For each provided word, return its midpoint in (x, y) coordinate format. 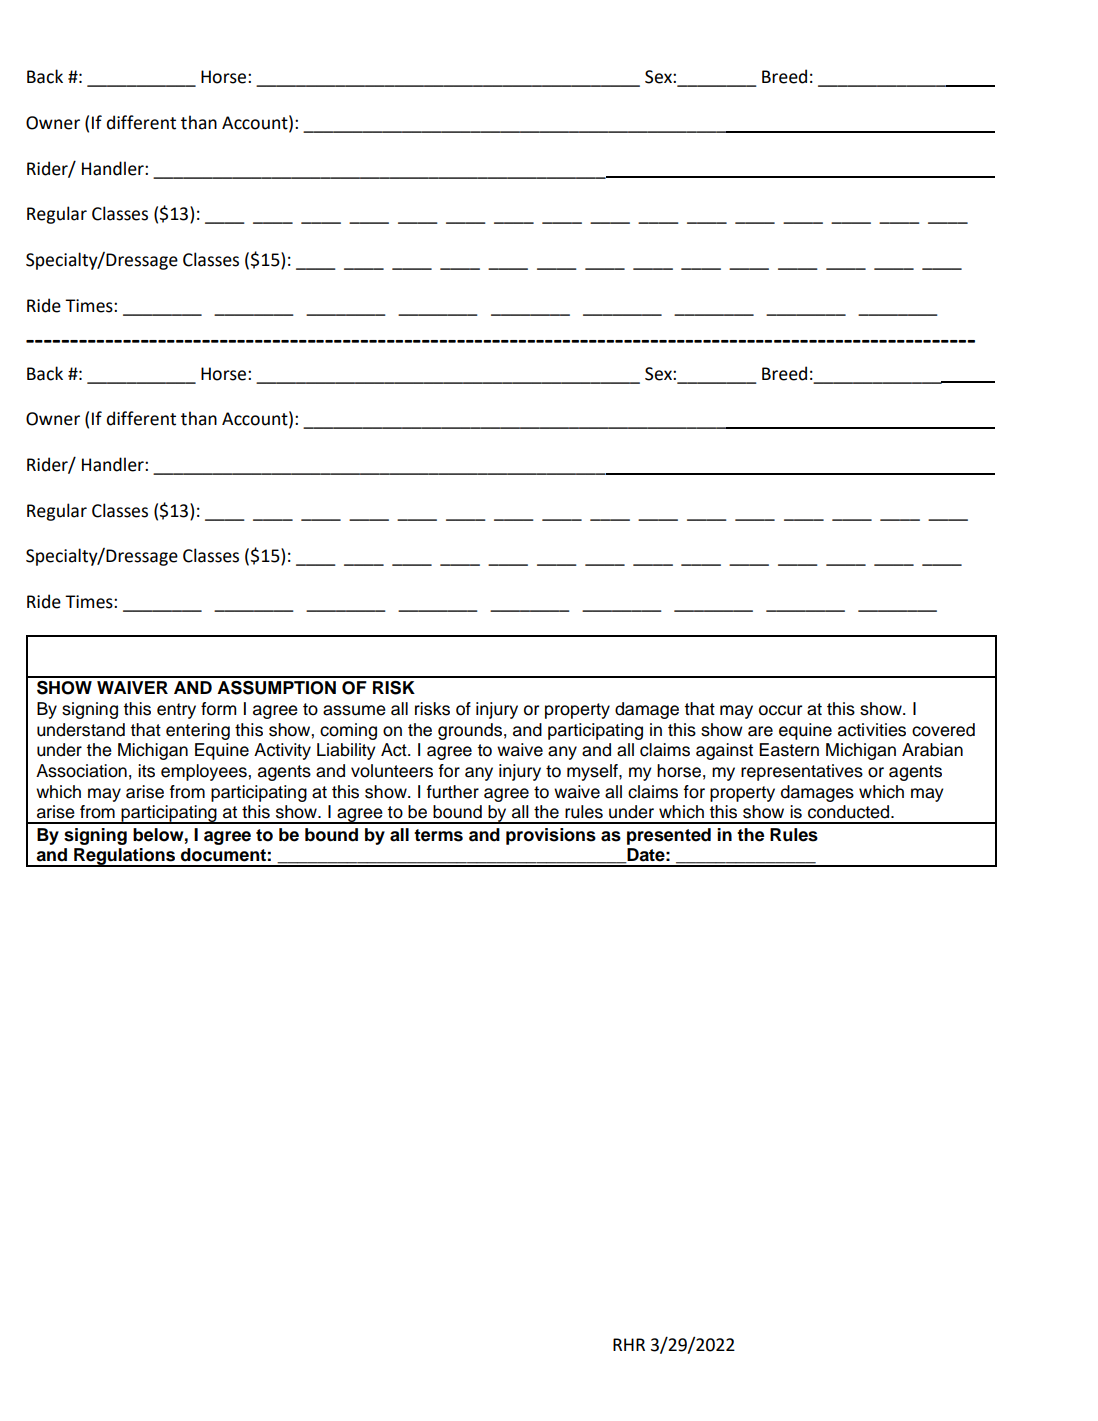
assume (354, 710)
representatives (802, 772)
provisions (551, 836)
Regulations (124, 857)
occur (780, 710)
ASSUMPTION (276, 688)
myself (593, 772)
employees (205, 772)
